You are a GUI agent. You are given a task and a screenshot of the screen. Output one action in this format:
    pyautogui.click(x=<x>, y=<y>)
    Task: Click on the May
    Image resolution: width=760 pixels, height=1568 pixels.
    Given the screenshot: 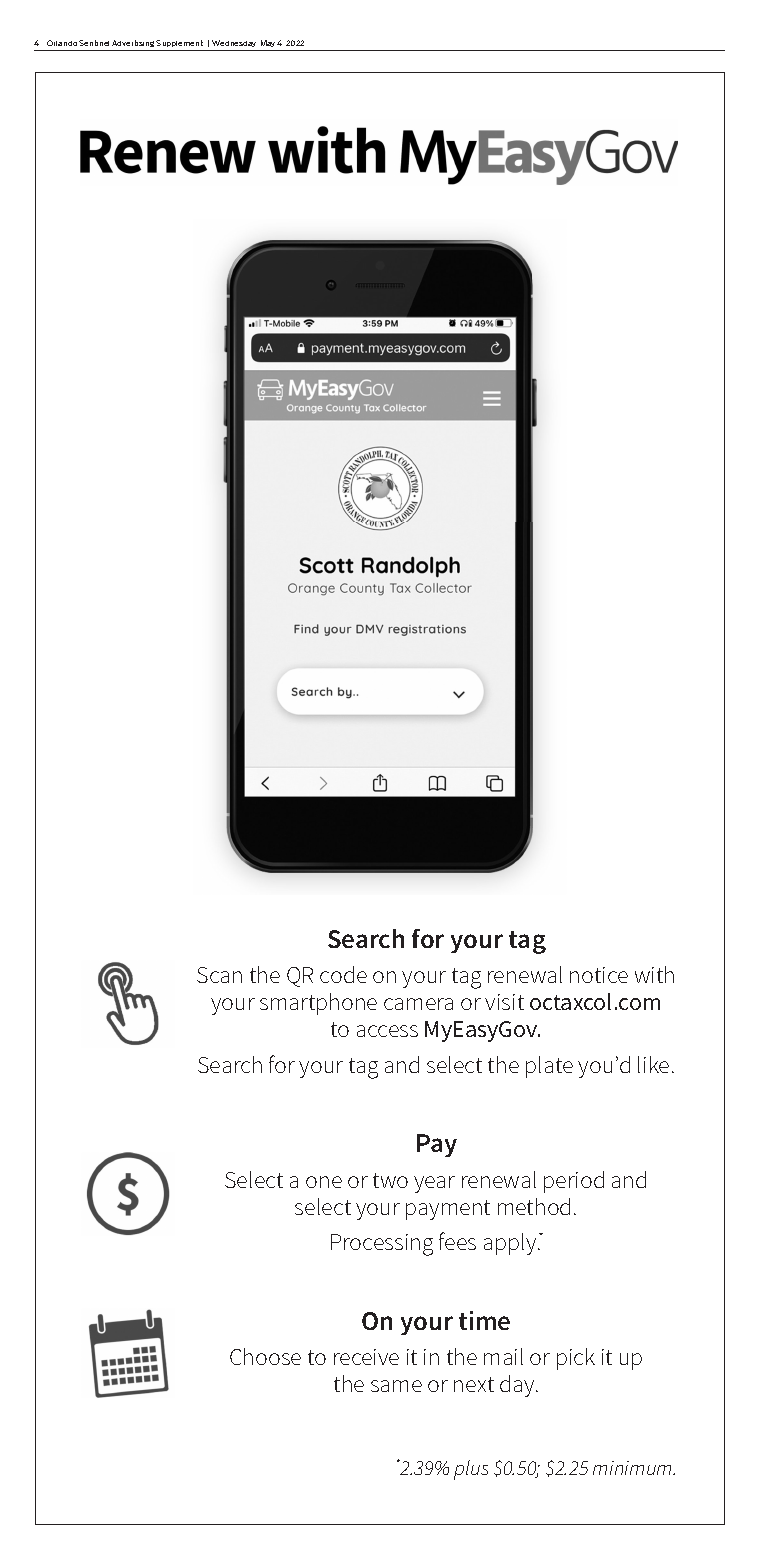 What is the action you would take?
    pyautogui.click(x=268, y=43)
